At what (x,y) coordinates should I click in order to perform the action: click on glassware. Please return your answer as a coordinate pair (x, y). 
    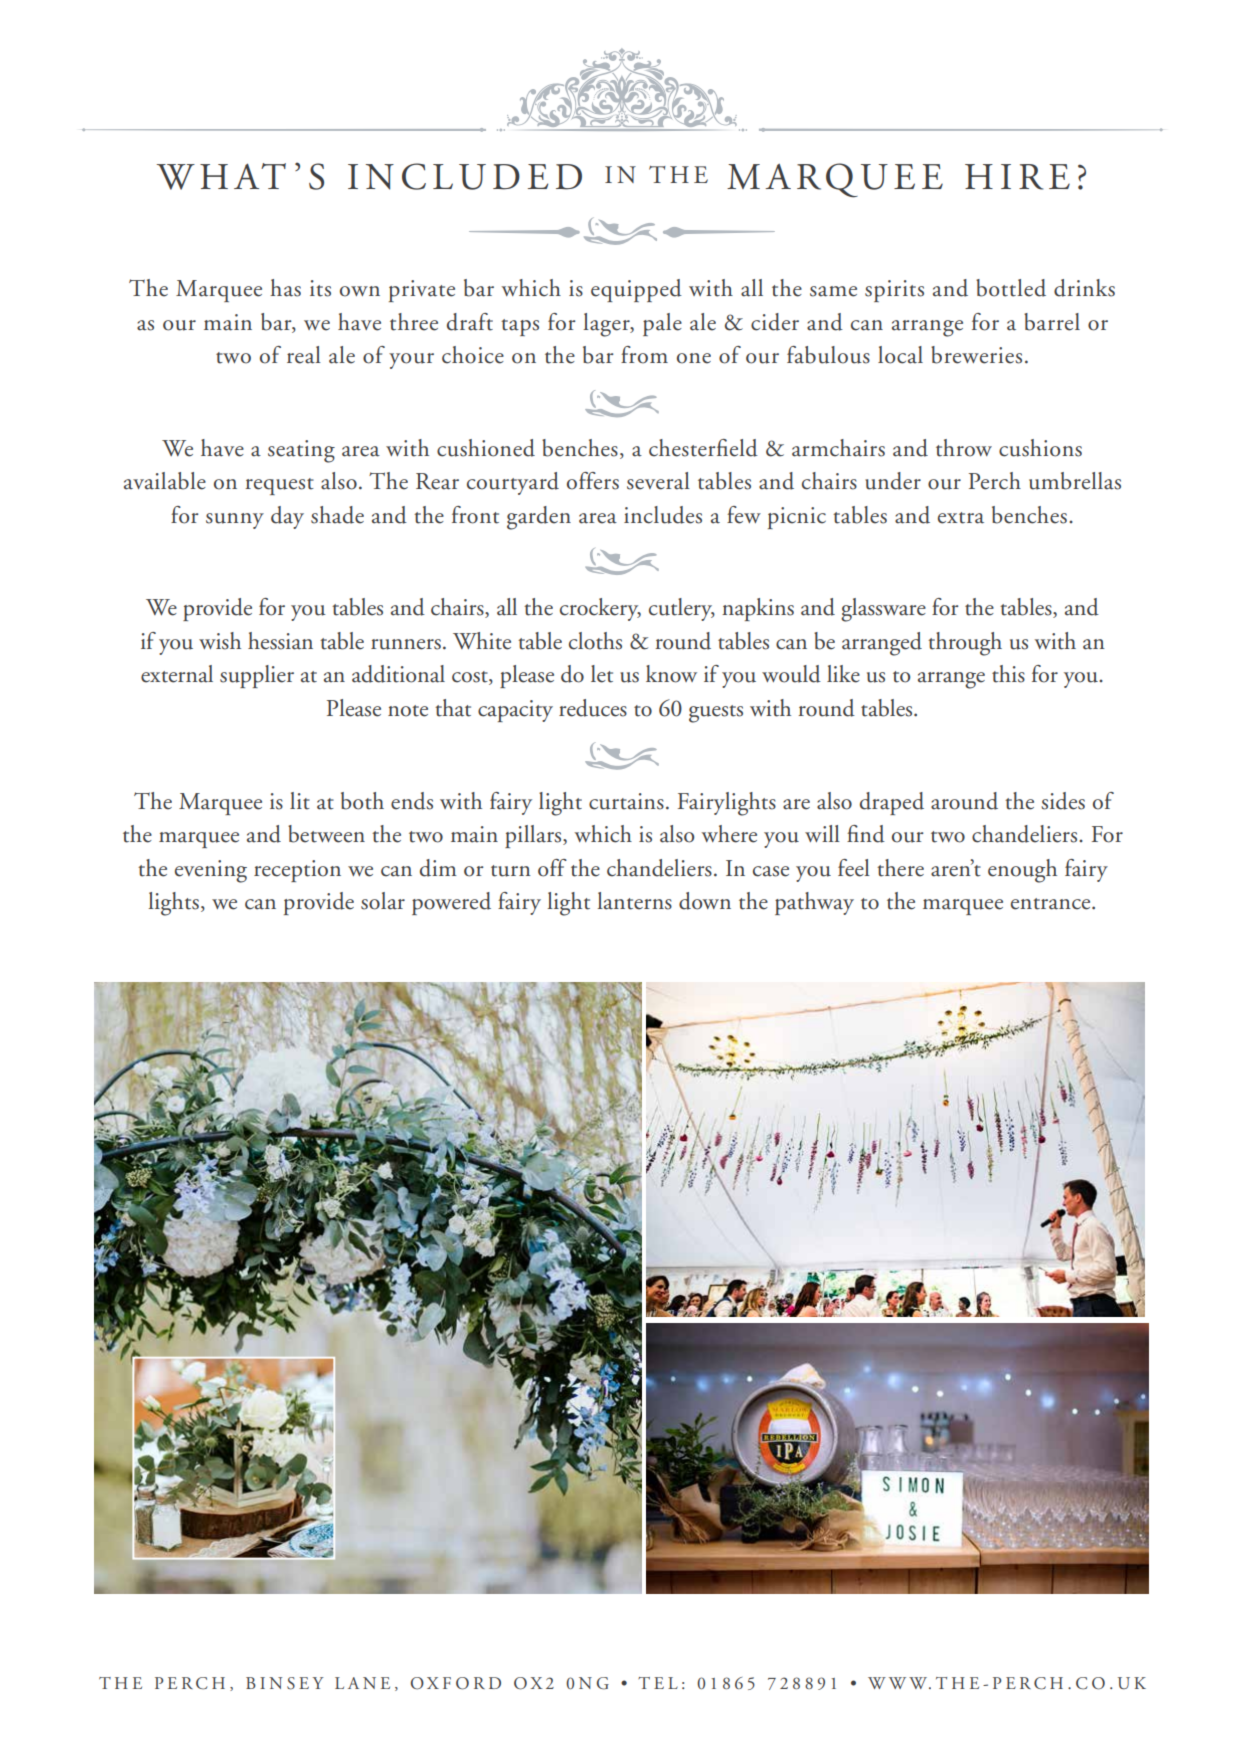
    Looking at the image, I should click on (883, 610).
